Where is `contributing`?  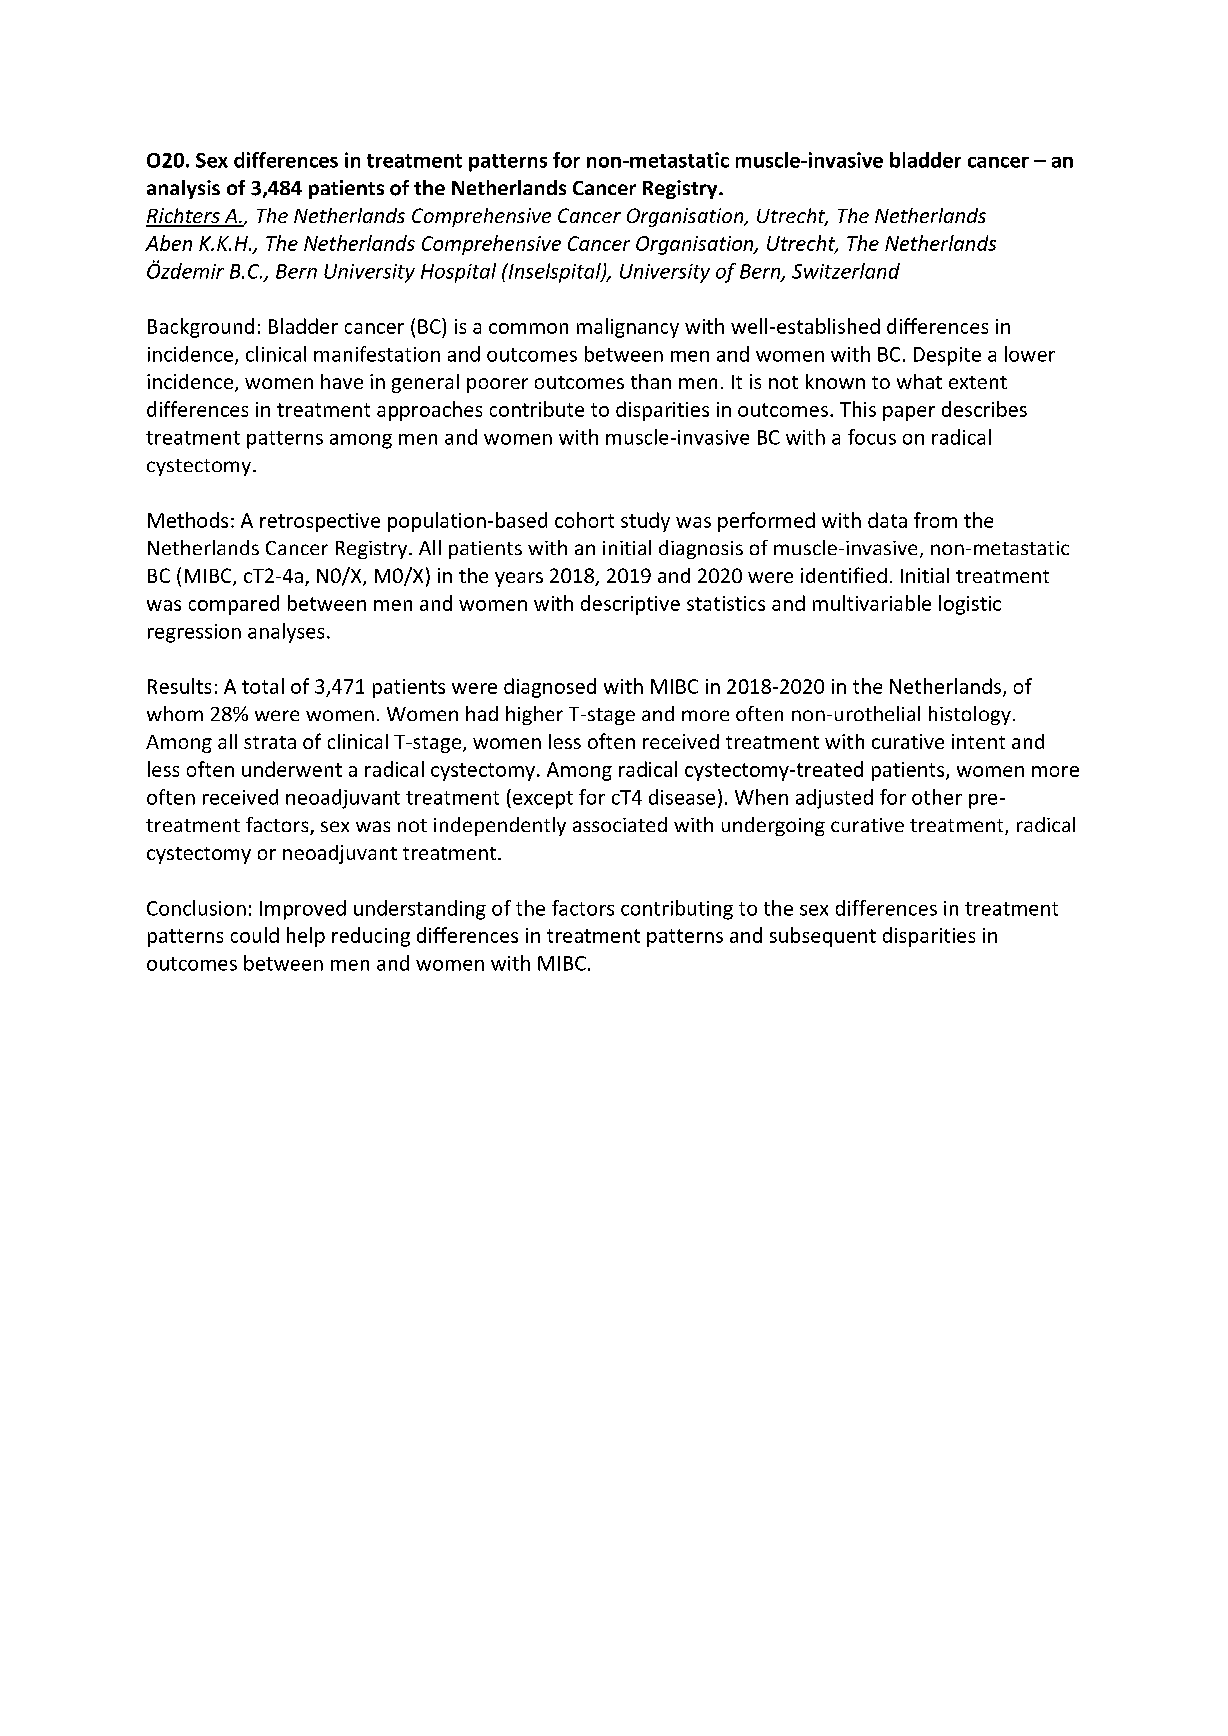 contributing is located at coordinates (677, 910).
